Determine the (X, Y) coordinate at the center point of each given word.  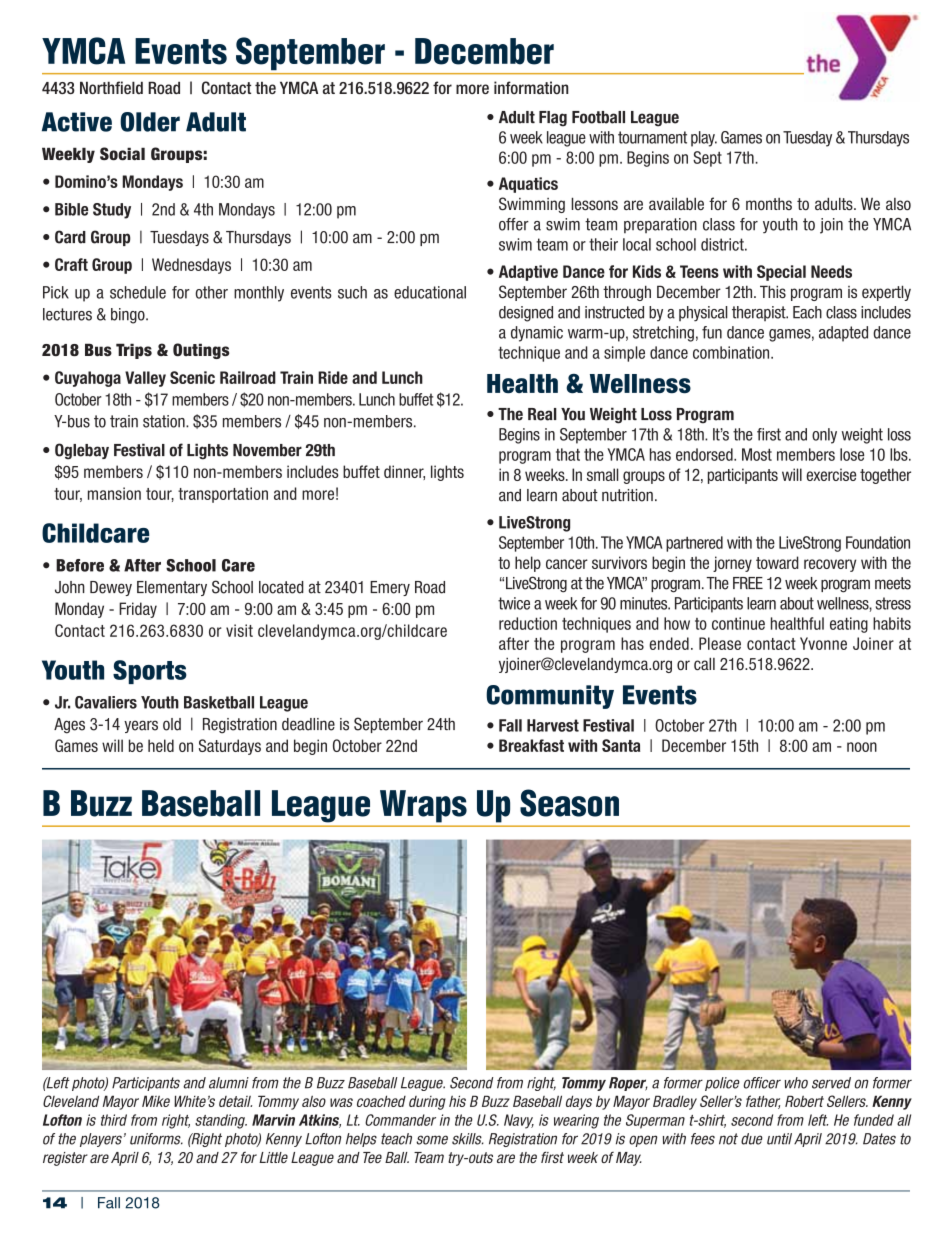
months (769, 204)
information (531, 87)
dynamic (537, 334)
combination (732, 352)
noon (862, 747)
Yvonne (823, 643)
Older (150, 122)
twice (514, 603)
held (161, 745)
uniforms (156, 1139)
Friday (138, 610)
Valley (145, 379)
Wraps (423, 806)
